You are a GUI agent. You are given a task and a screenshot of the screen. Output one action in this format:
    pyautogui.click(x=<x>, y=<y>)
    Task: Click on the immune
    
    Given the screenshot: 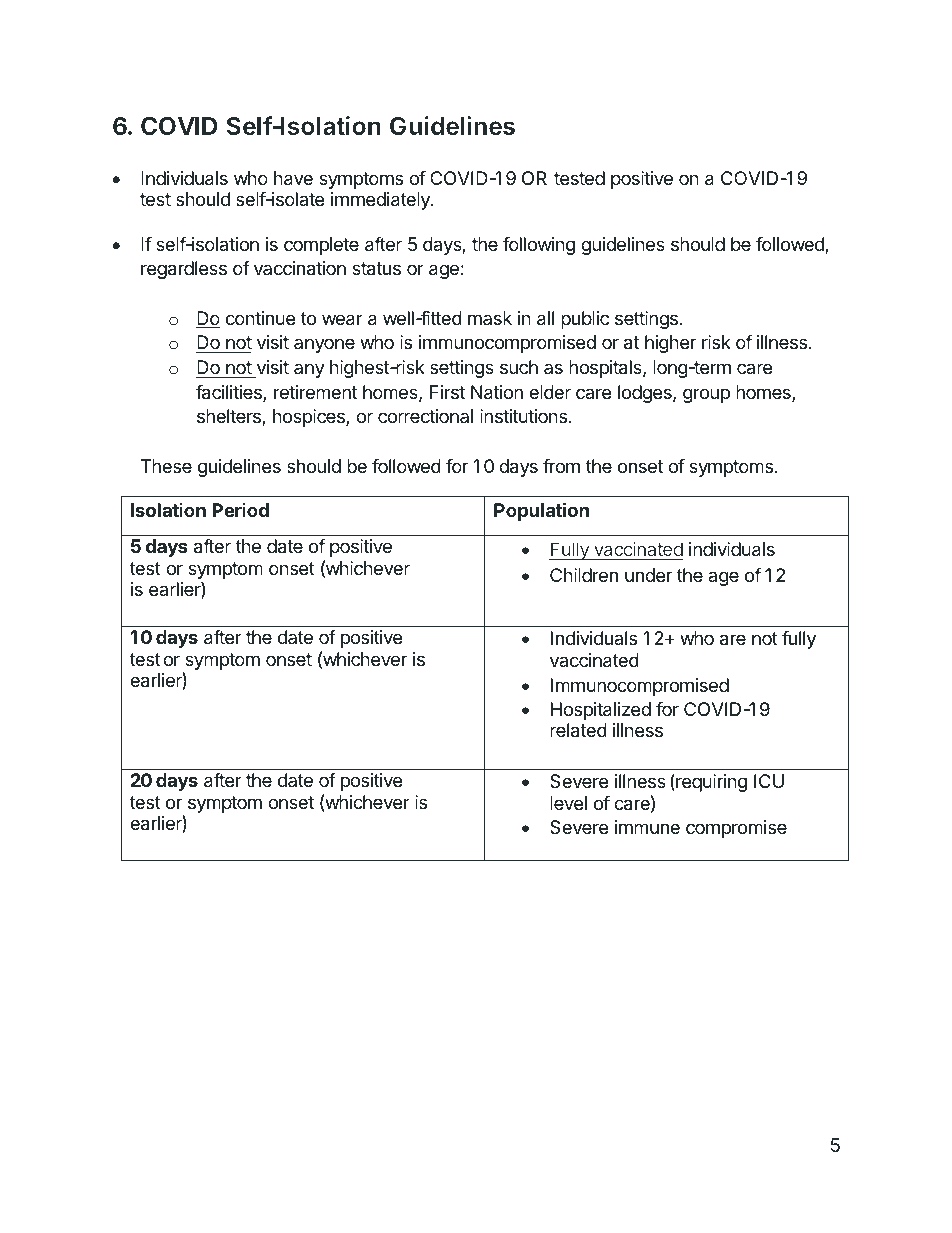 What is the action you would take?
    pyautogui.click(x=647, y=827)
